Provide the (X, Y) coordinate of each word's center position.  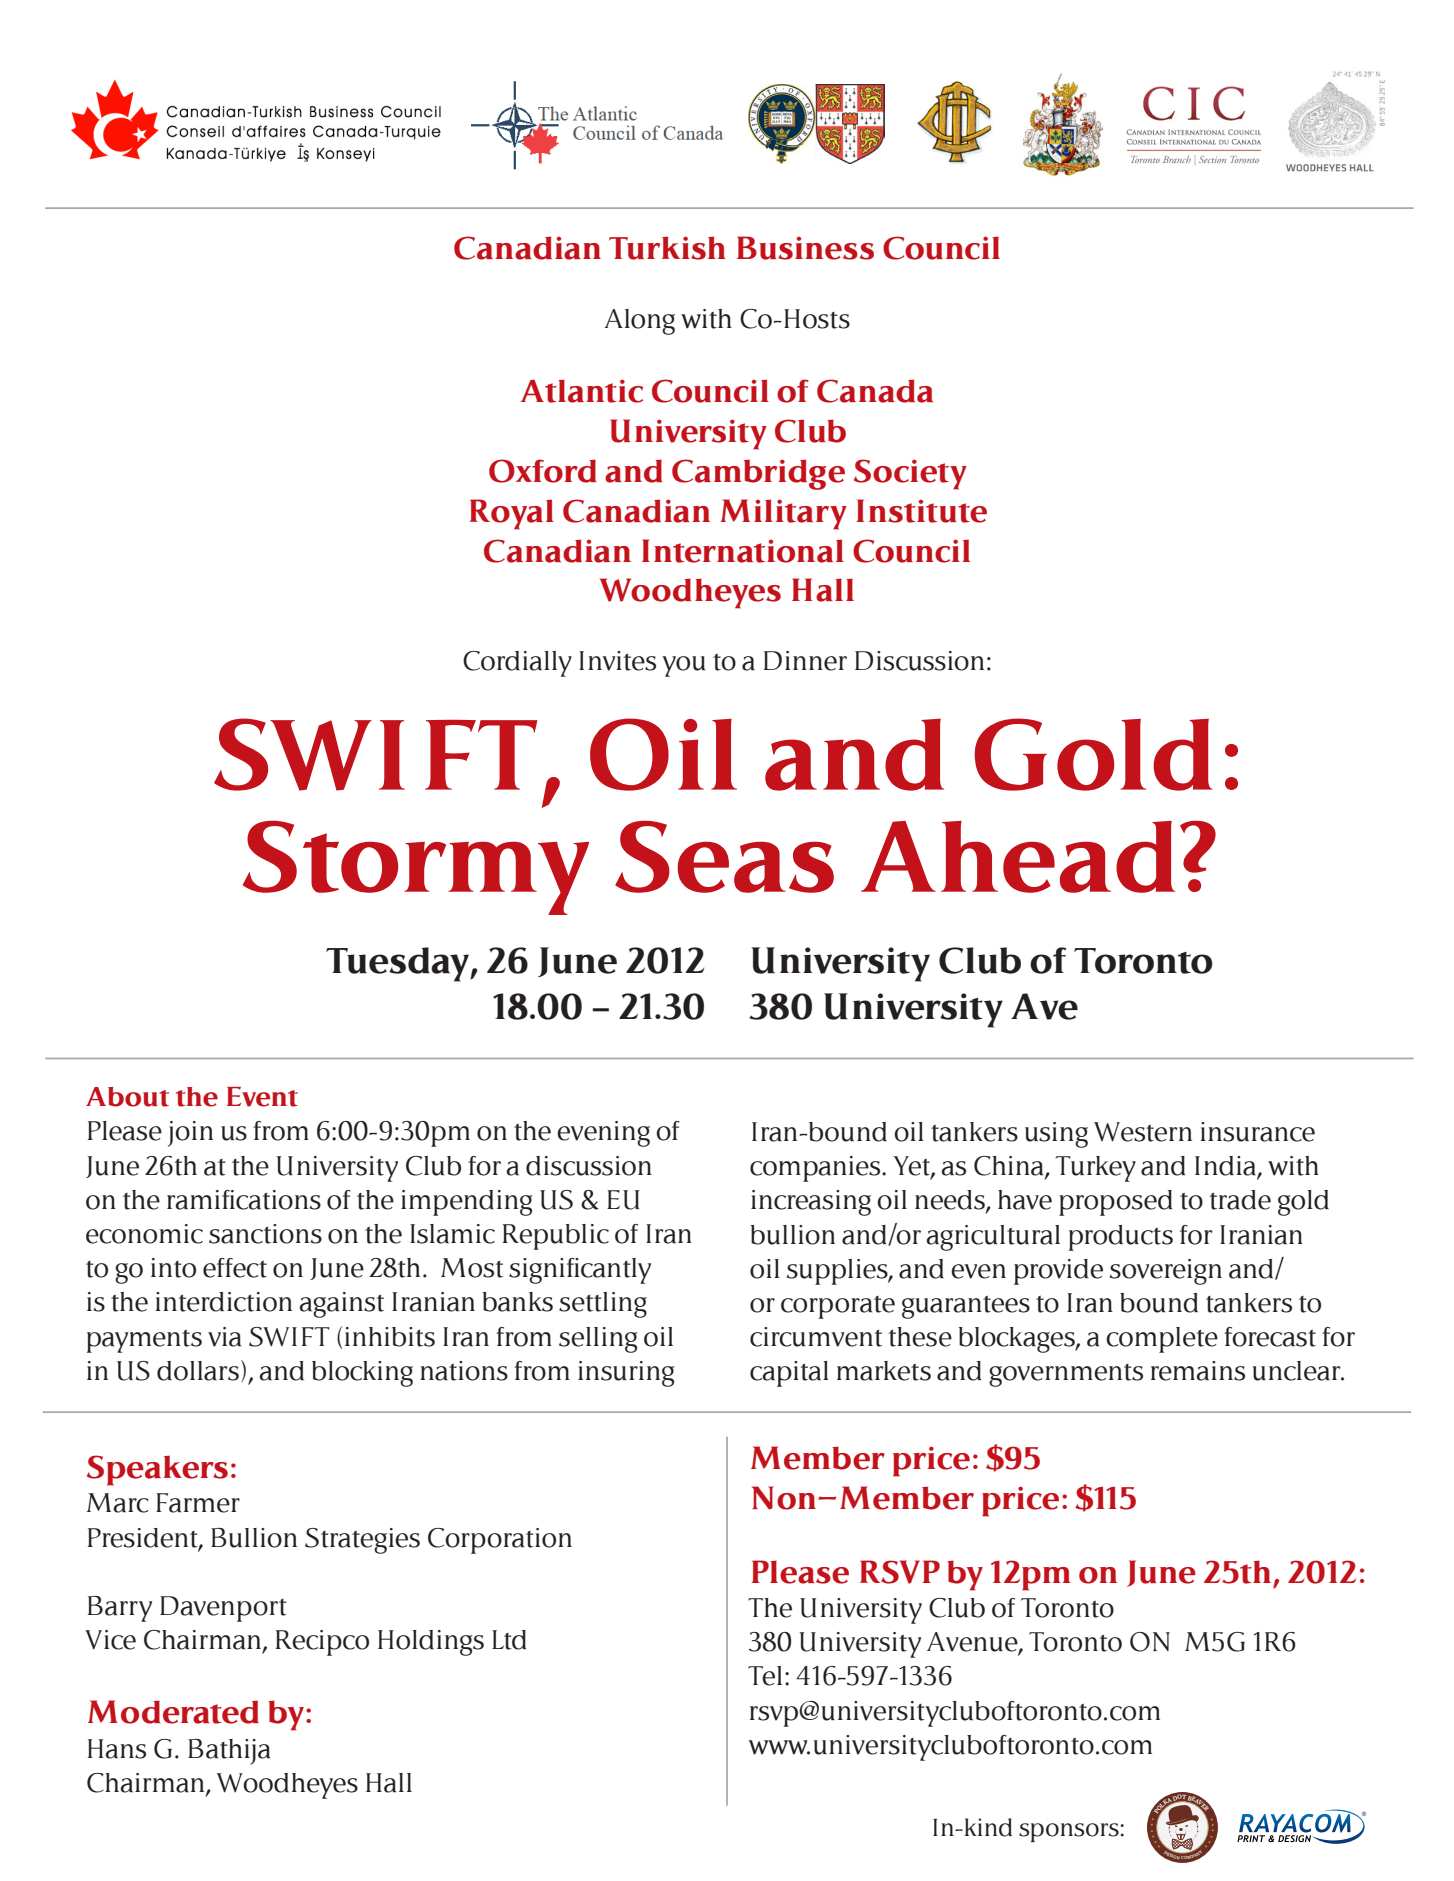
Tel (765, 1676)
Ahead (1018, 857)
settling (603, 1305)
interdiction (223, 1302)
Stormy (416, 868)
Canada (875, 391)
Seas (724, 857)
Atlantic (581, 391)
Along (639, 322)
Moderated (173, 1712)
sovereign (1166, 1272)
